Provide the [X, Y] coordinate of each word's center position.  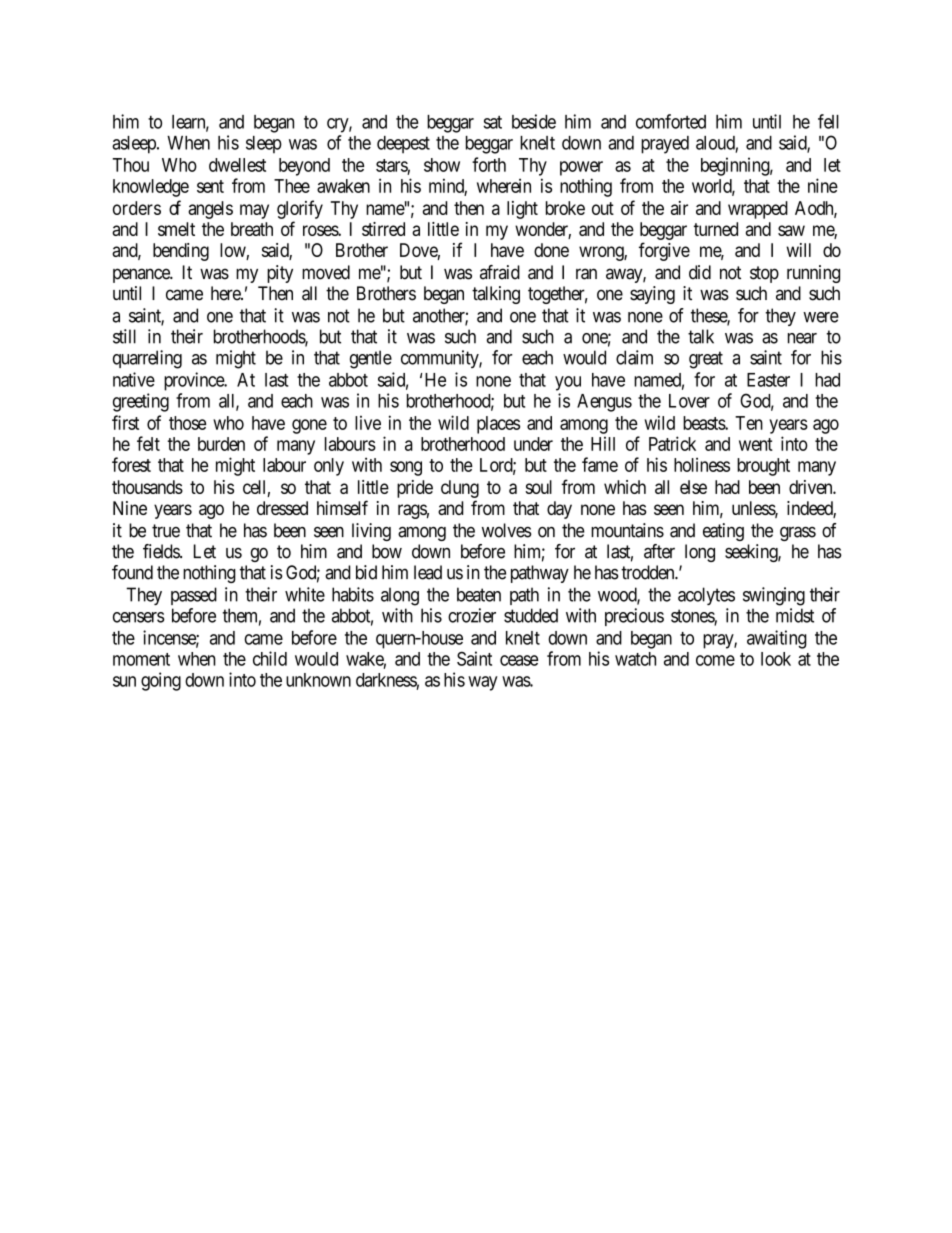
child [270, 658]
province [195, 381]
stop [764, 274]
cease [519, 660]
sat [492, 122]
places [498, 425]
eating [723, 532]
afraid [500, 272]
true [166, 531]
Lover [689, 401]
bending [181, 252]
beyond [304, 167]
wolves [507, 530]
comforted [671, 121]
